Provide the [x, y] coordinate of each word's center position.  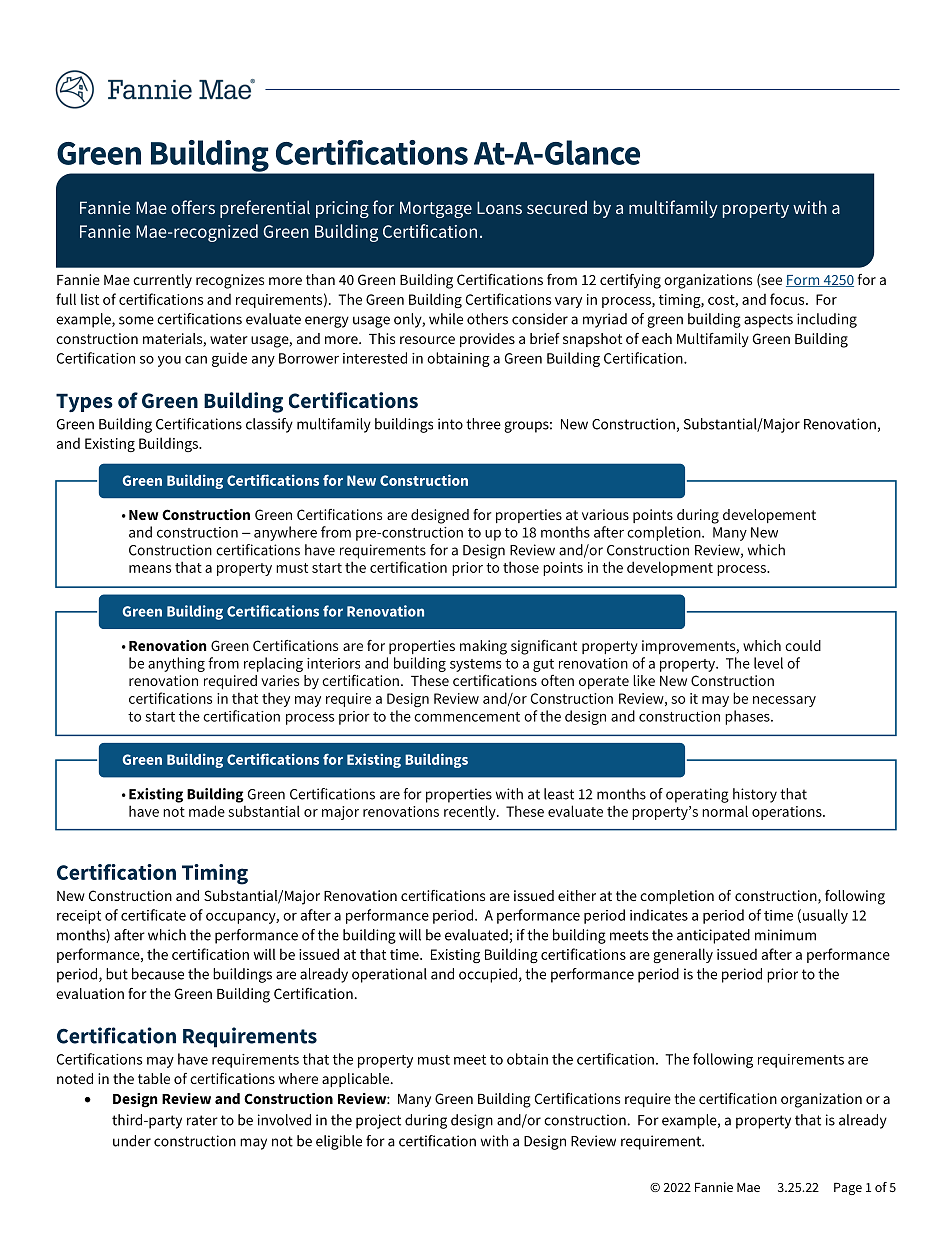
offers [193, 207]
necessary [784, 701]
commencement [467, 717]
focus [788, 299]
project [378, 1121]
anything [176, 664]
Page [848, 1189]
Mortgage [436, 209]
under [132, 1141]
